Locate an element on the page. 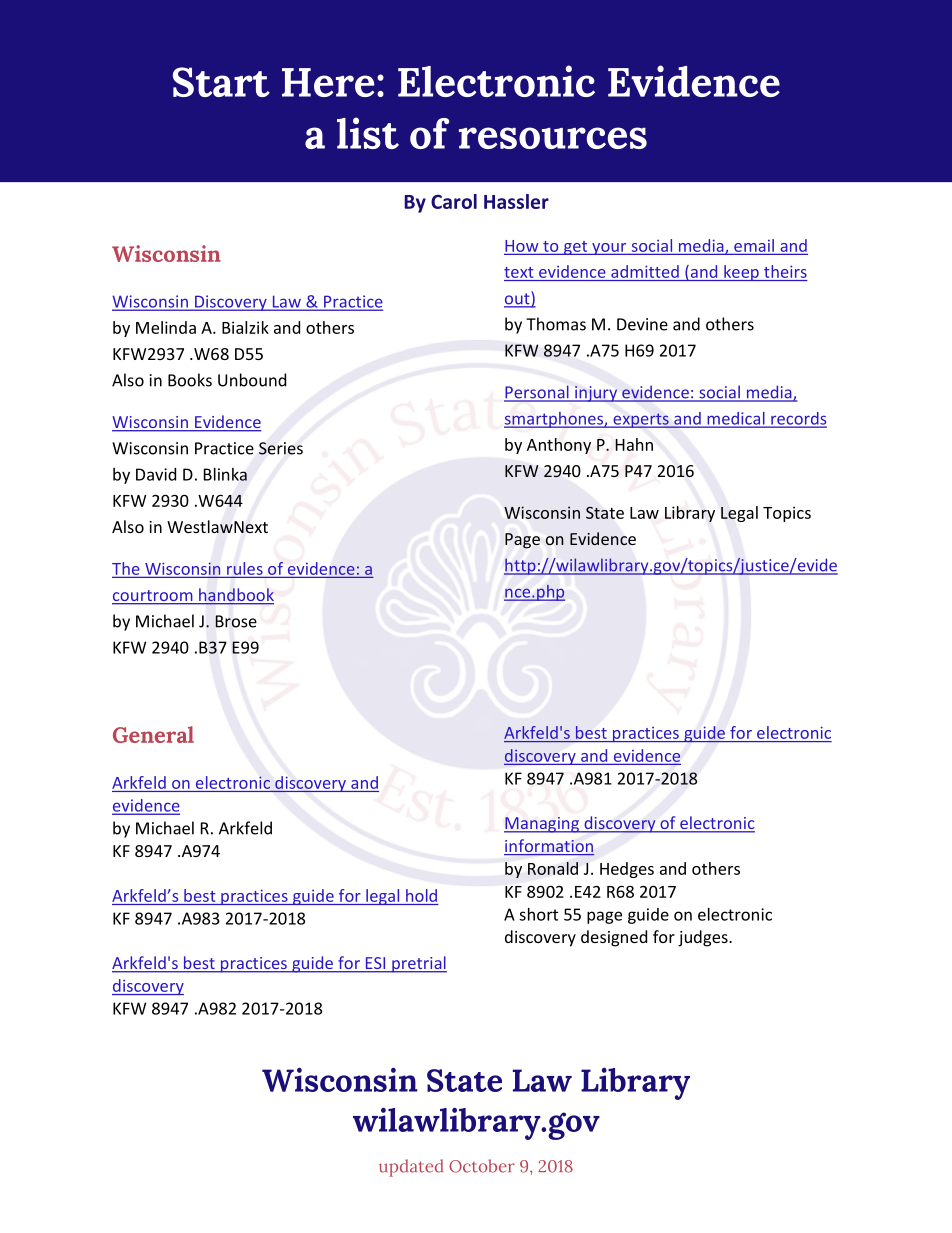  Start is located at coordinates (221, 82).
